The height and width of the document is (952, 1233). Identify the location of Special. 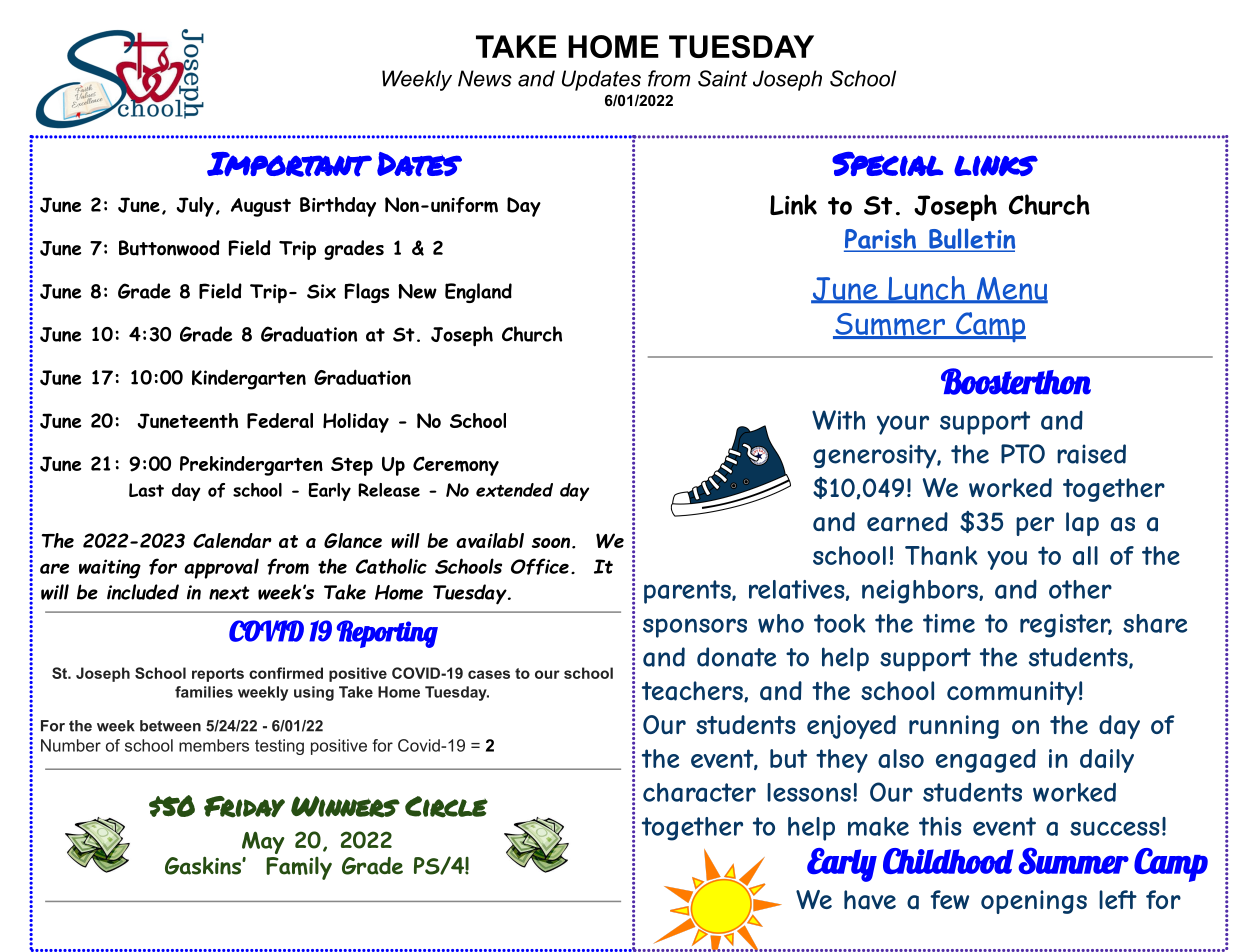
(887, 164).
